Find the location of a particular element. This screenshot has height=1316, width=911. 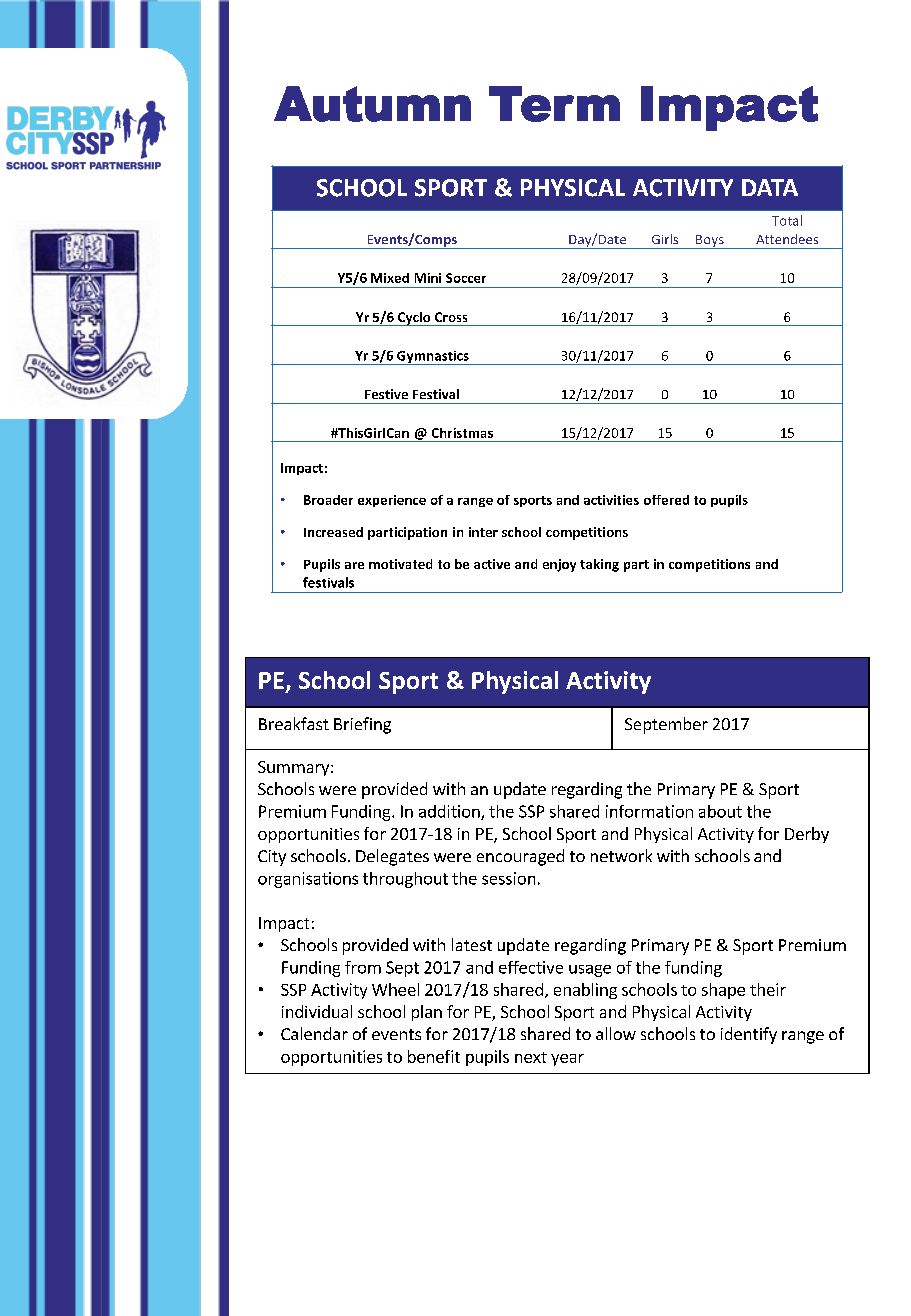

next is located at coordinates (531, 1057).
